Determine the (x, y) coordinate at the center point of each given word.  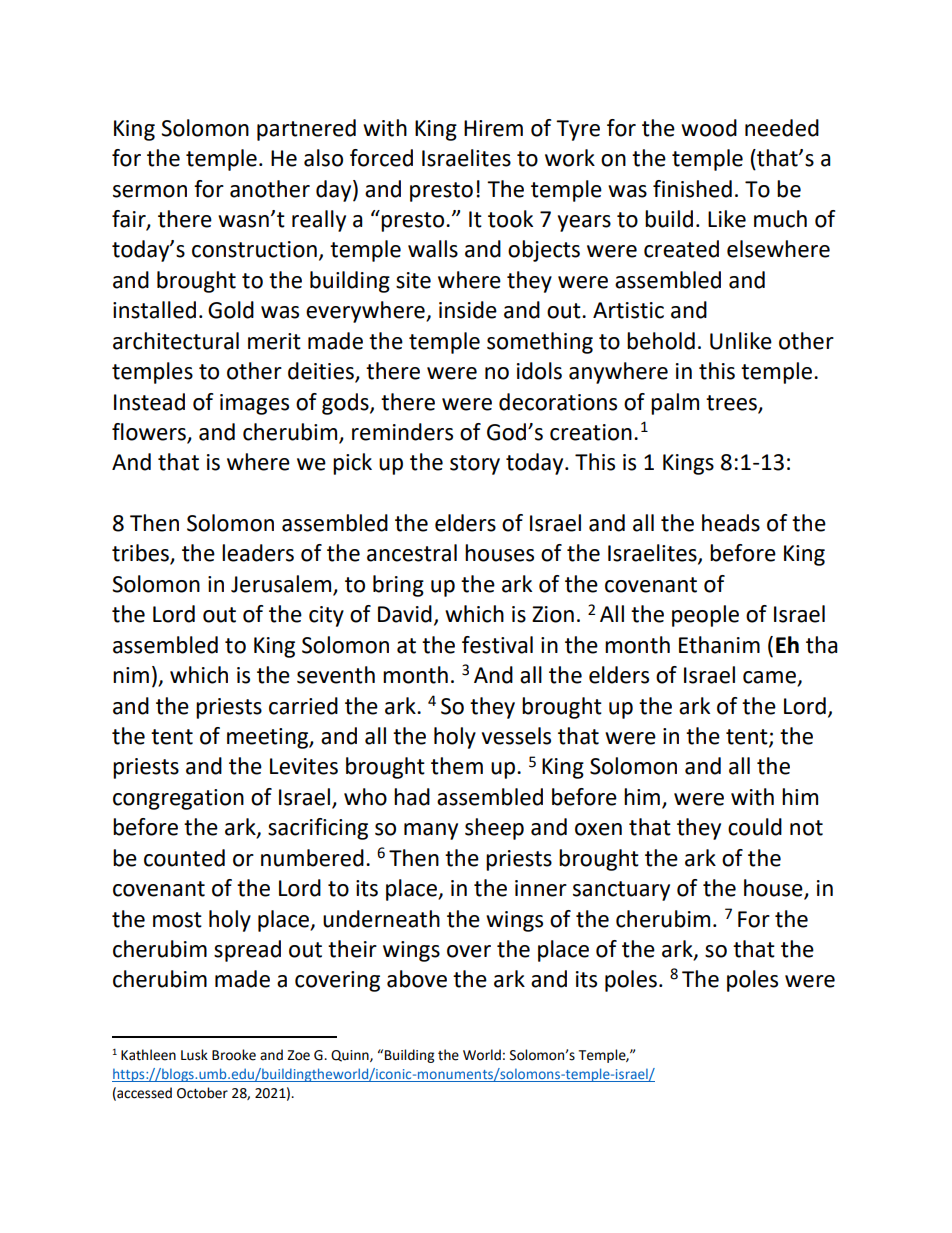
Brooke (234, 1055)
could (755, 827)
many (431, 831)
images (254, 404)
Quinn (351, 1056)
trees (731, 403)
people (705, 616)
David (405, 614)
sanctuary (621, 891)
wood (709, 128)
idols (539, 371)
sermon (150, 191)
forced (381, 158)
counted (184, 858)
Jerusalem (282, 585)
